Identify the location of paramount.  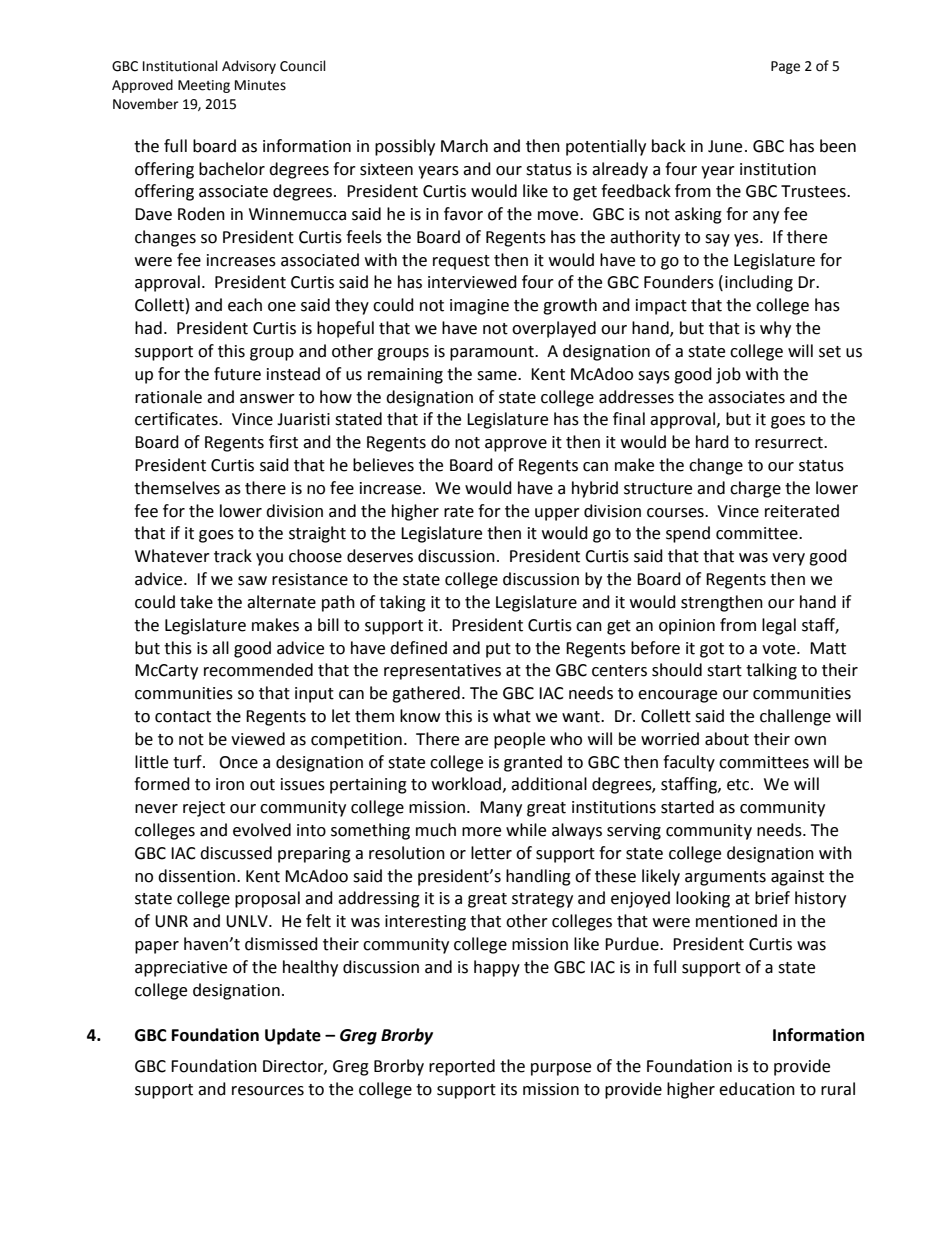
(493, 353).
